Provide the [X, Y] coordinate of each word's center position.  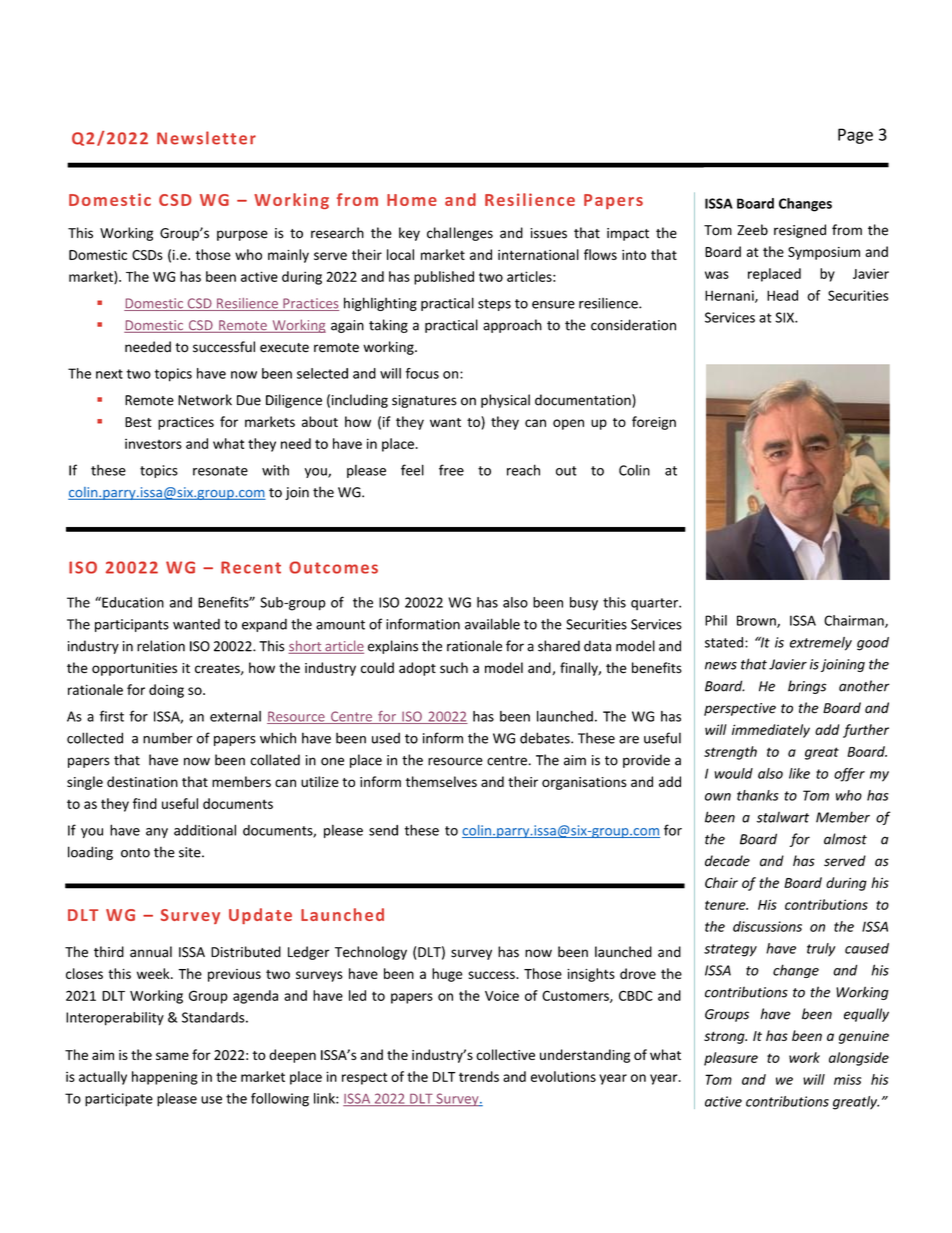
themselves [441, 781]
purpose [242, 235]
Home [412, 200]
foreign [654, 423]
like [799, 773]
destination [142, 781]
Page [855, 136]
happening [165, 1078]
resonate [220, 471]
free [451, 470]
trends [479, 1076]
